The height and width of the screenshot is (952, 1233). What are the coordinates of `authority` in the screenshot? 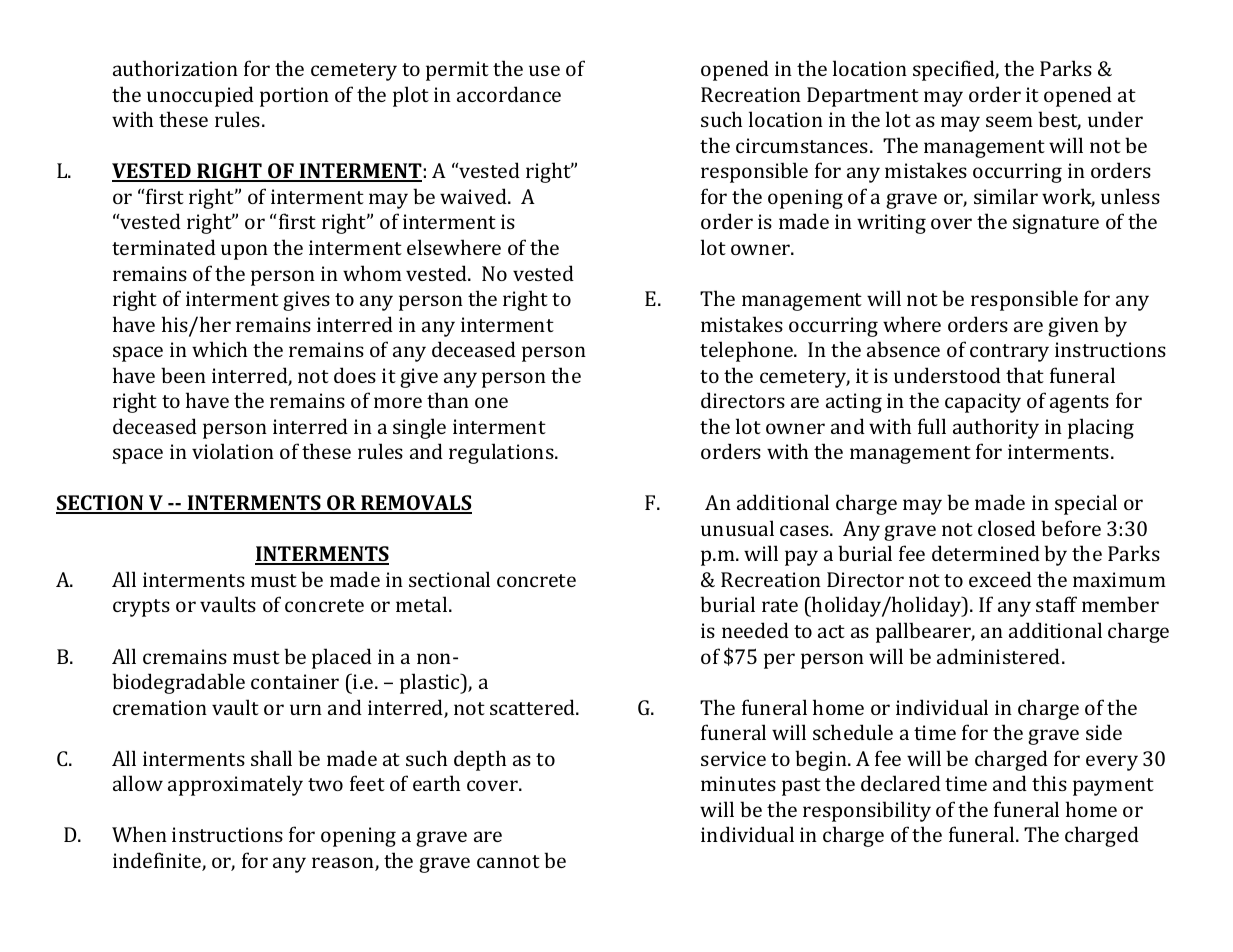 It's located at (996, 428).
